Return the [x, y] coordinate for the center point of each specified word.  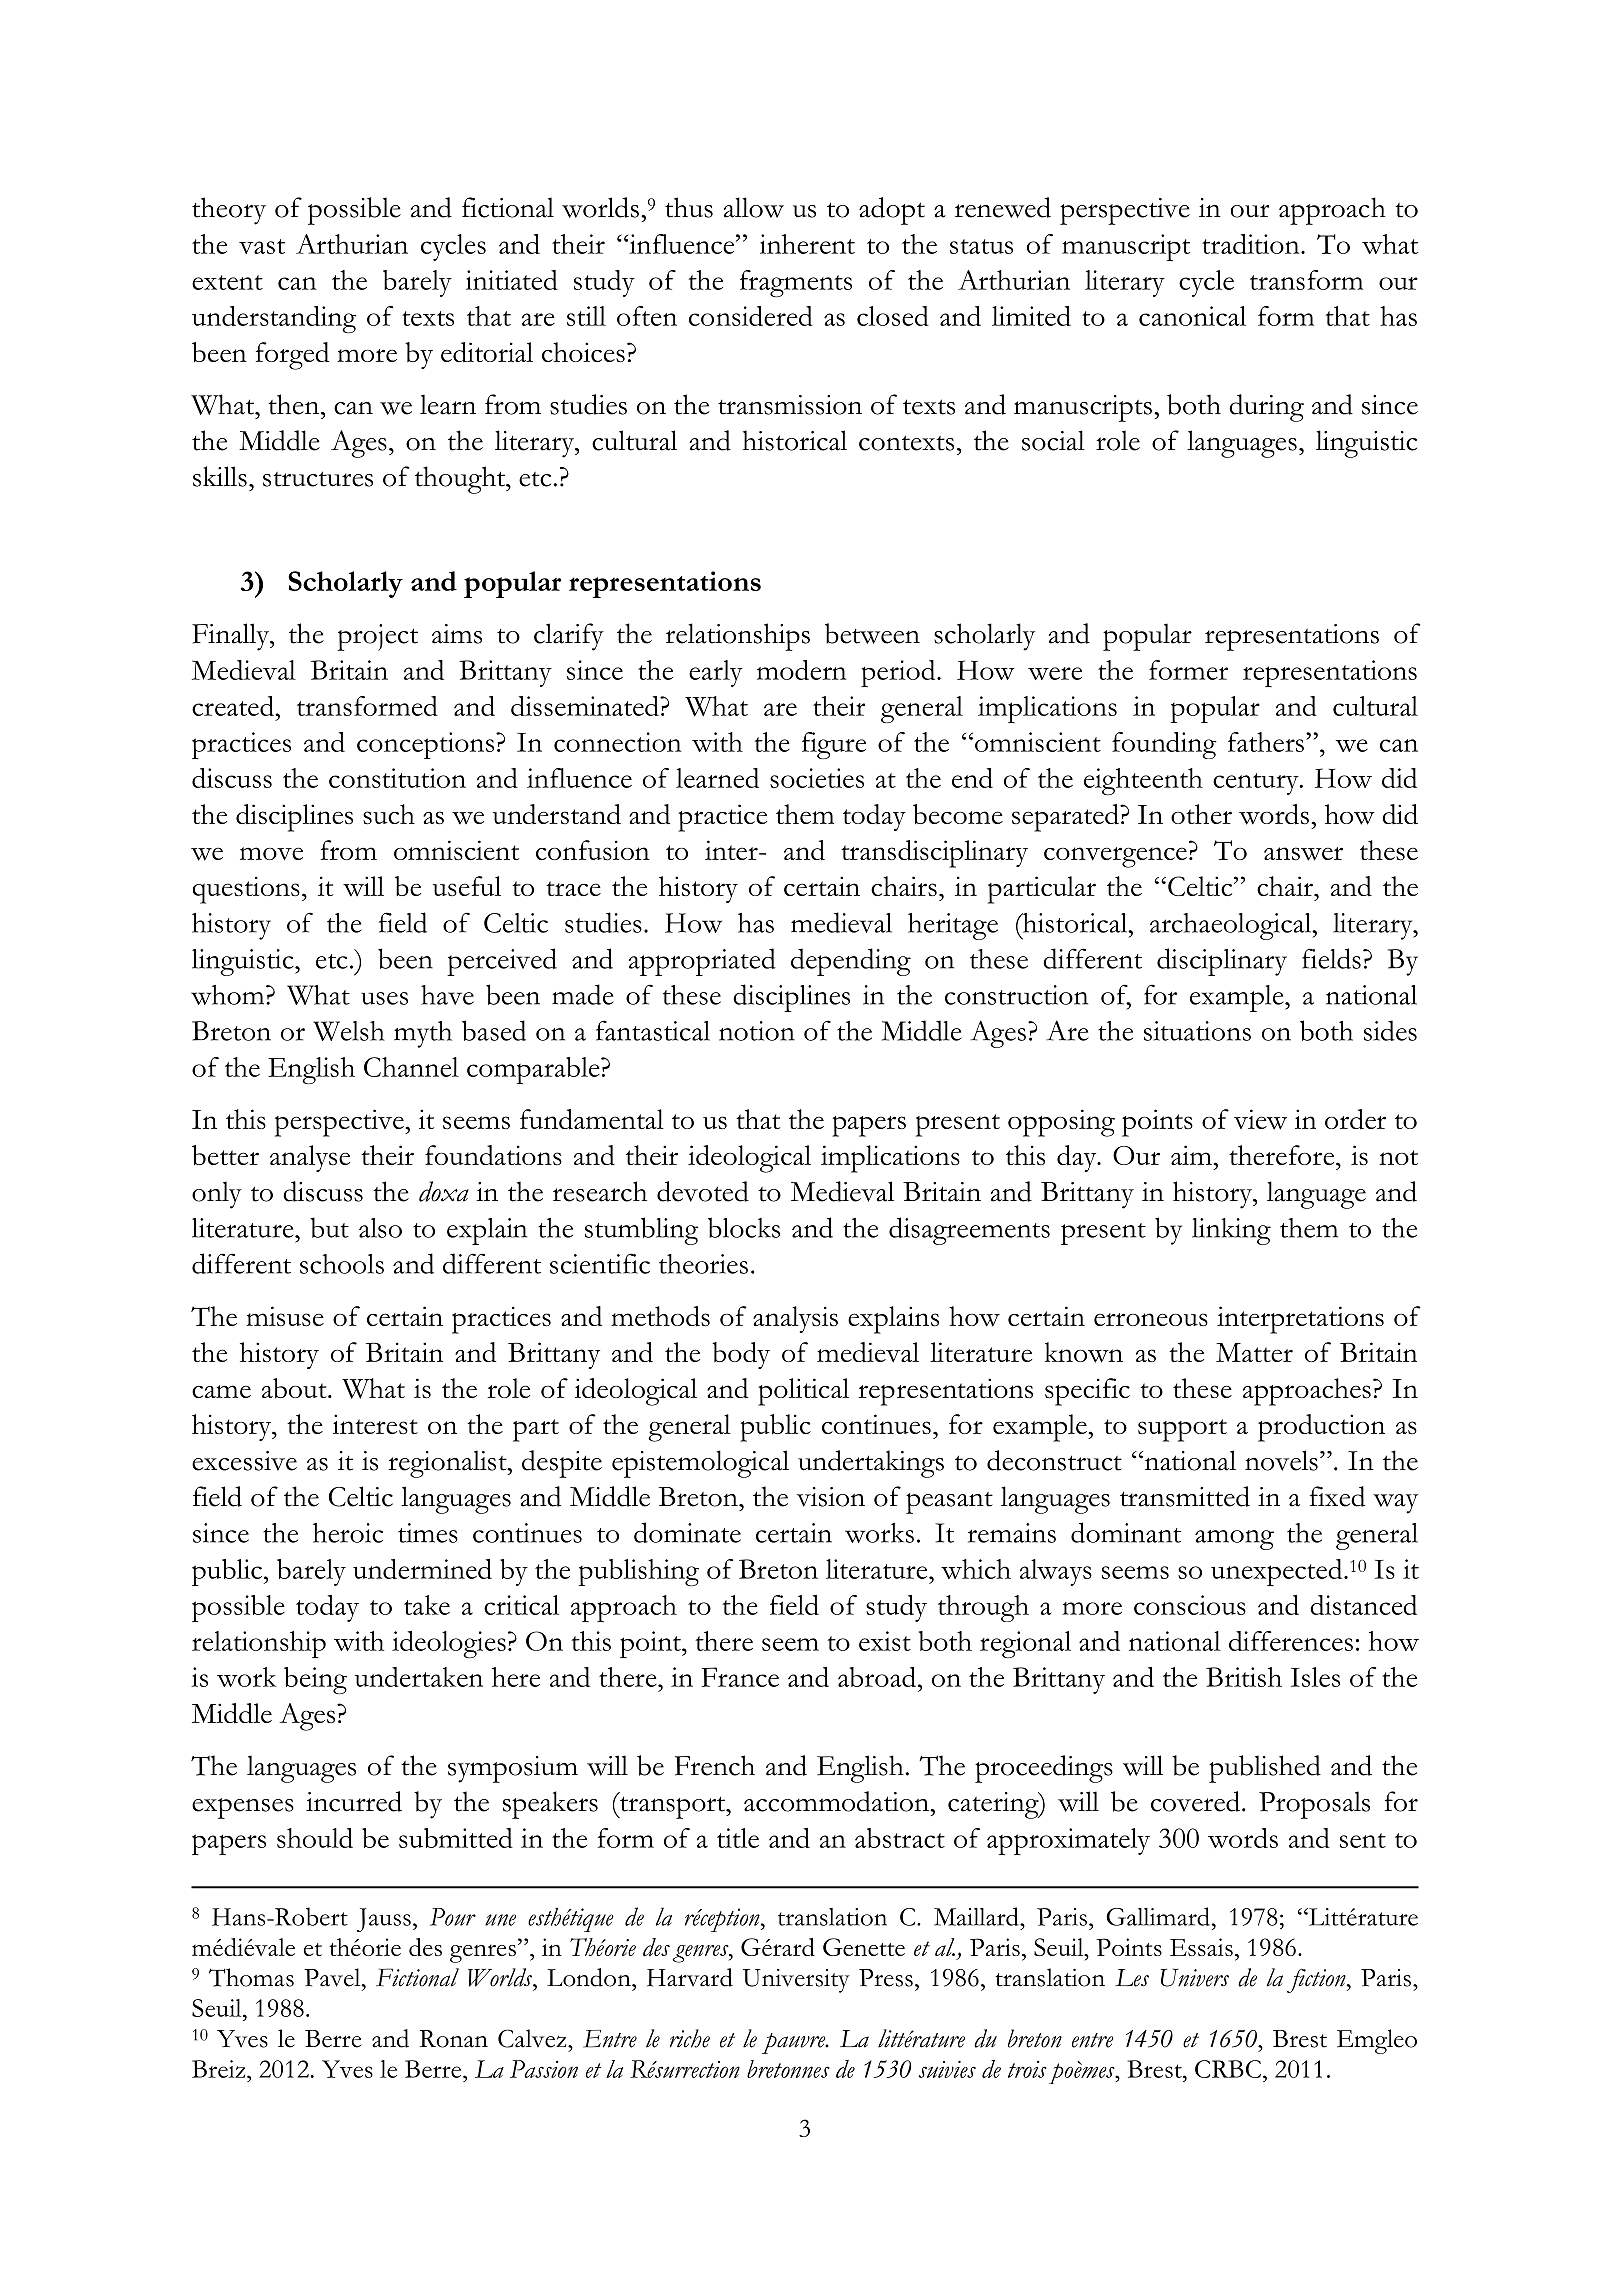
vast [262, 246]
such [389, 814]
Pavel [333, 1977]
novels [1281, 1460]
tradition [1252, 244]
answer [1303, 854]
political [803, 1392]
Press [886, 1978]
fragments [796, 283]
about [295, 1388]
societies [817, 778]
